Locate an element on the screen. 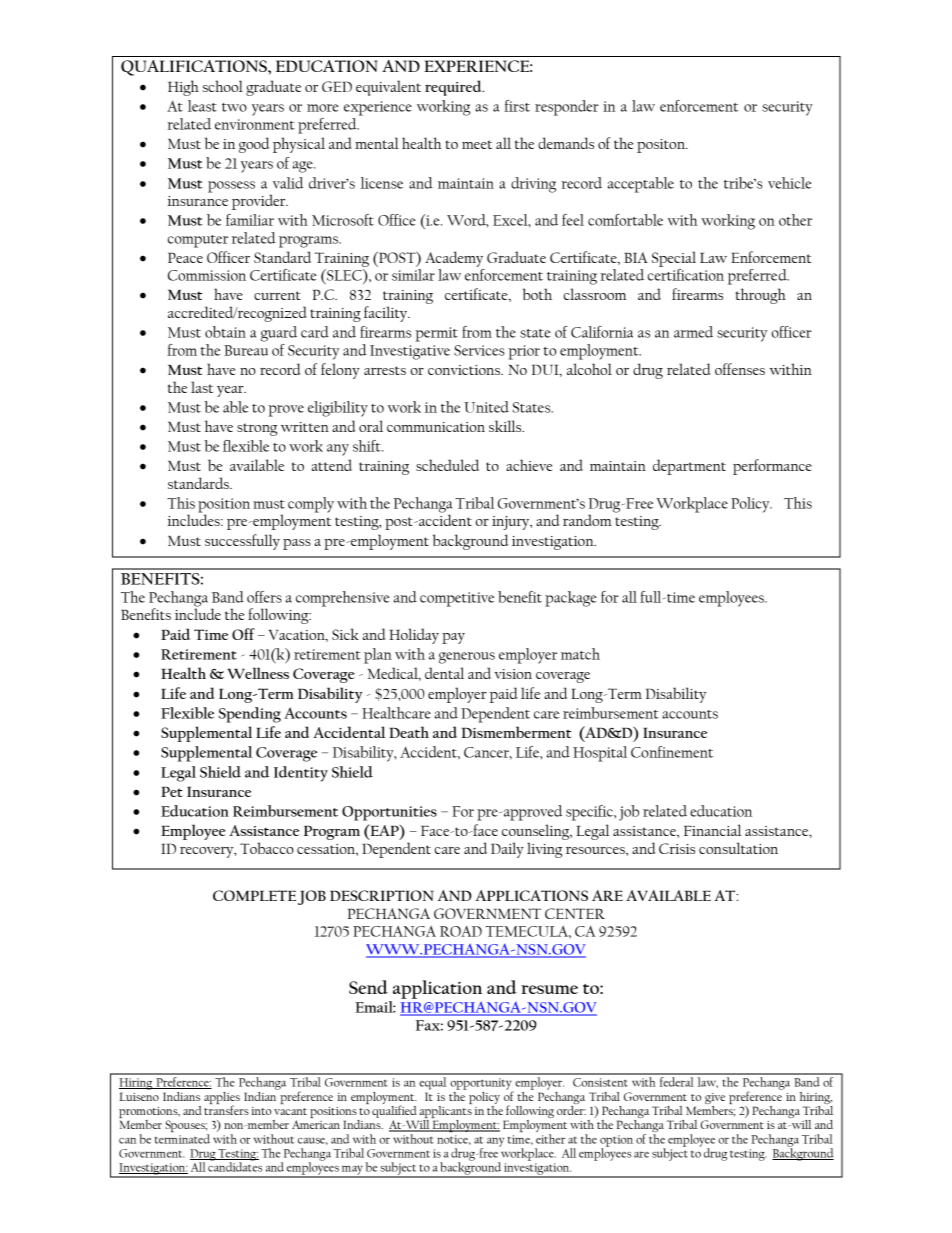 The image size is (952, 1233). pass is located at coordinates (297, 544).
